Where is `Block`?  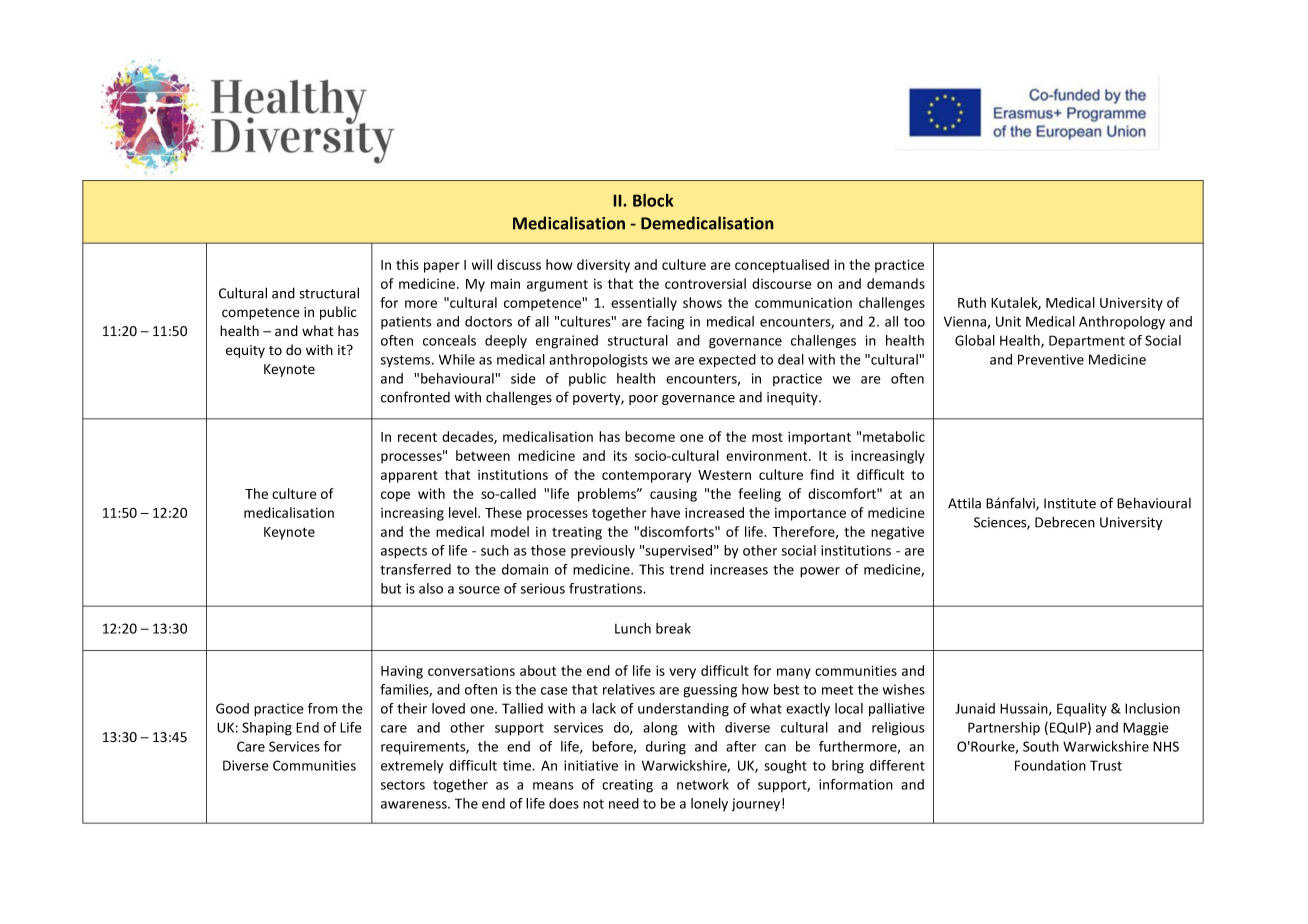 Block is located at coordinates (653, 200).
